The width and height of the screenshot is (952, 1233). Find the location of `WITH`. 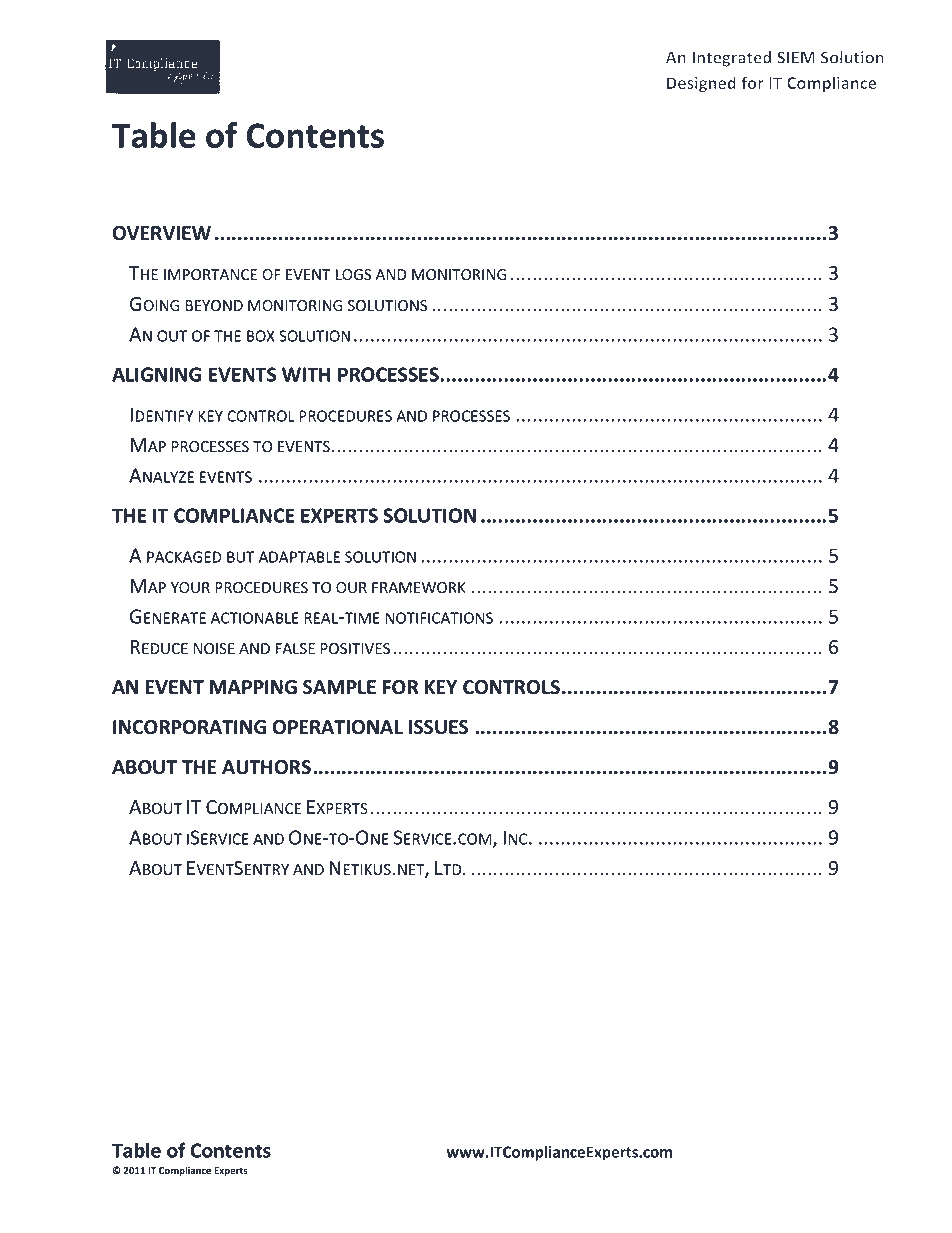

WITH is located at coordinates (306, 374).
